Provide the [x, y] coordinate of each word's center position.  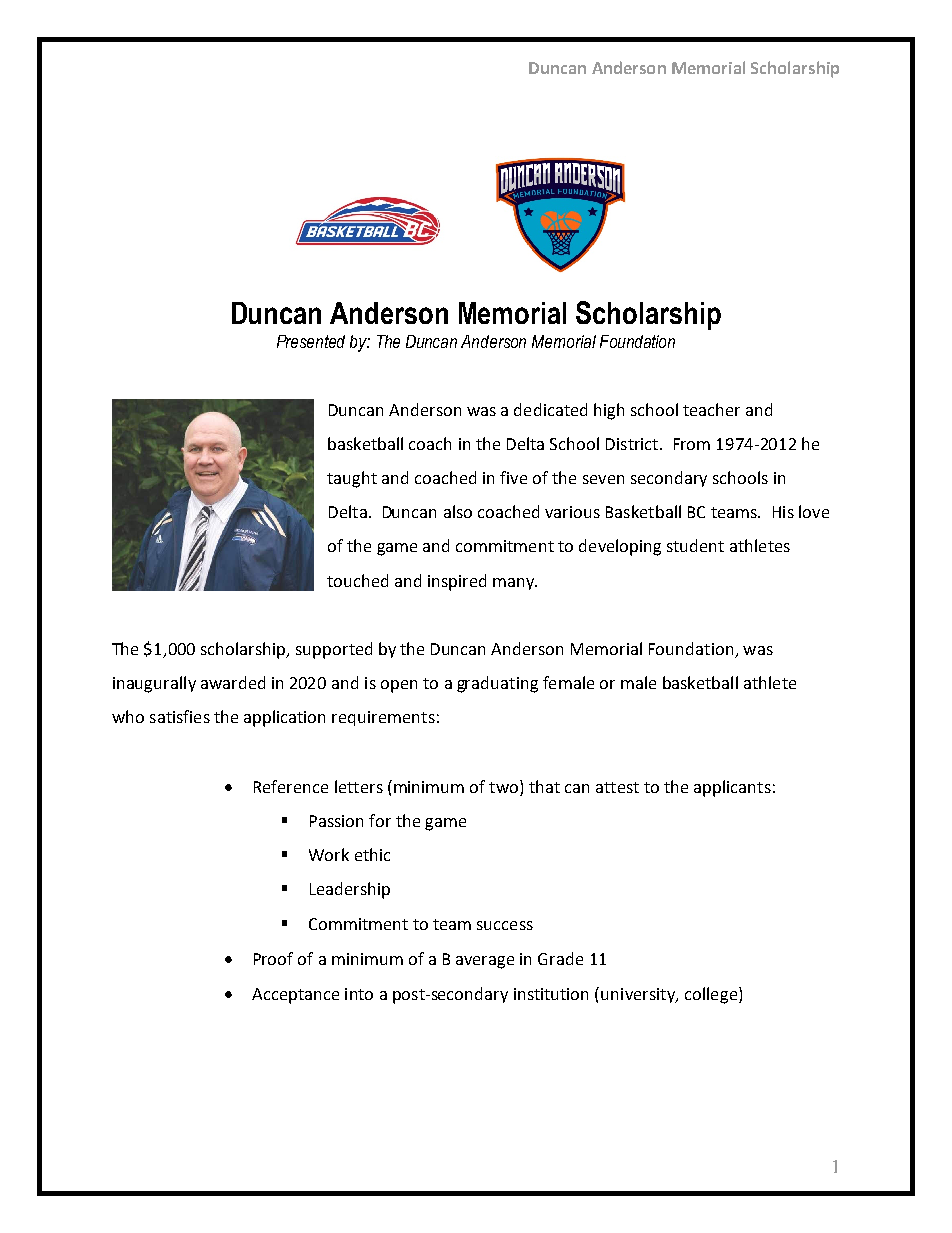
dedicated [550, 409]
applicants [732, 788]
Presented [311, 341]
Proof [273, 958]
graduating [497, 684]
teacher [711, 409]
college [711, 995]
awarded [233, 682]
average [485, 962]
